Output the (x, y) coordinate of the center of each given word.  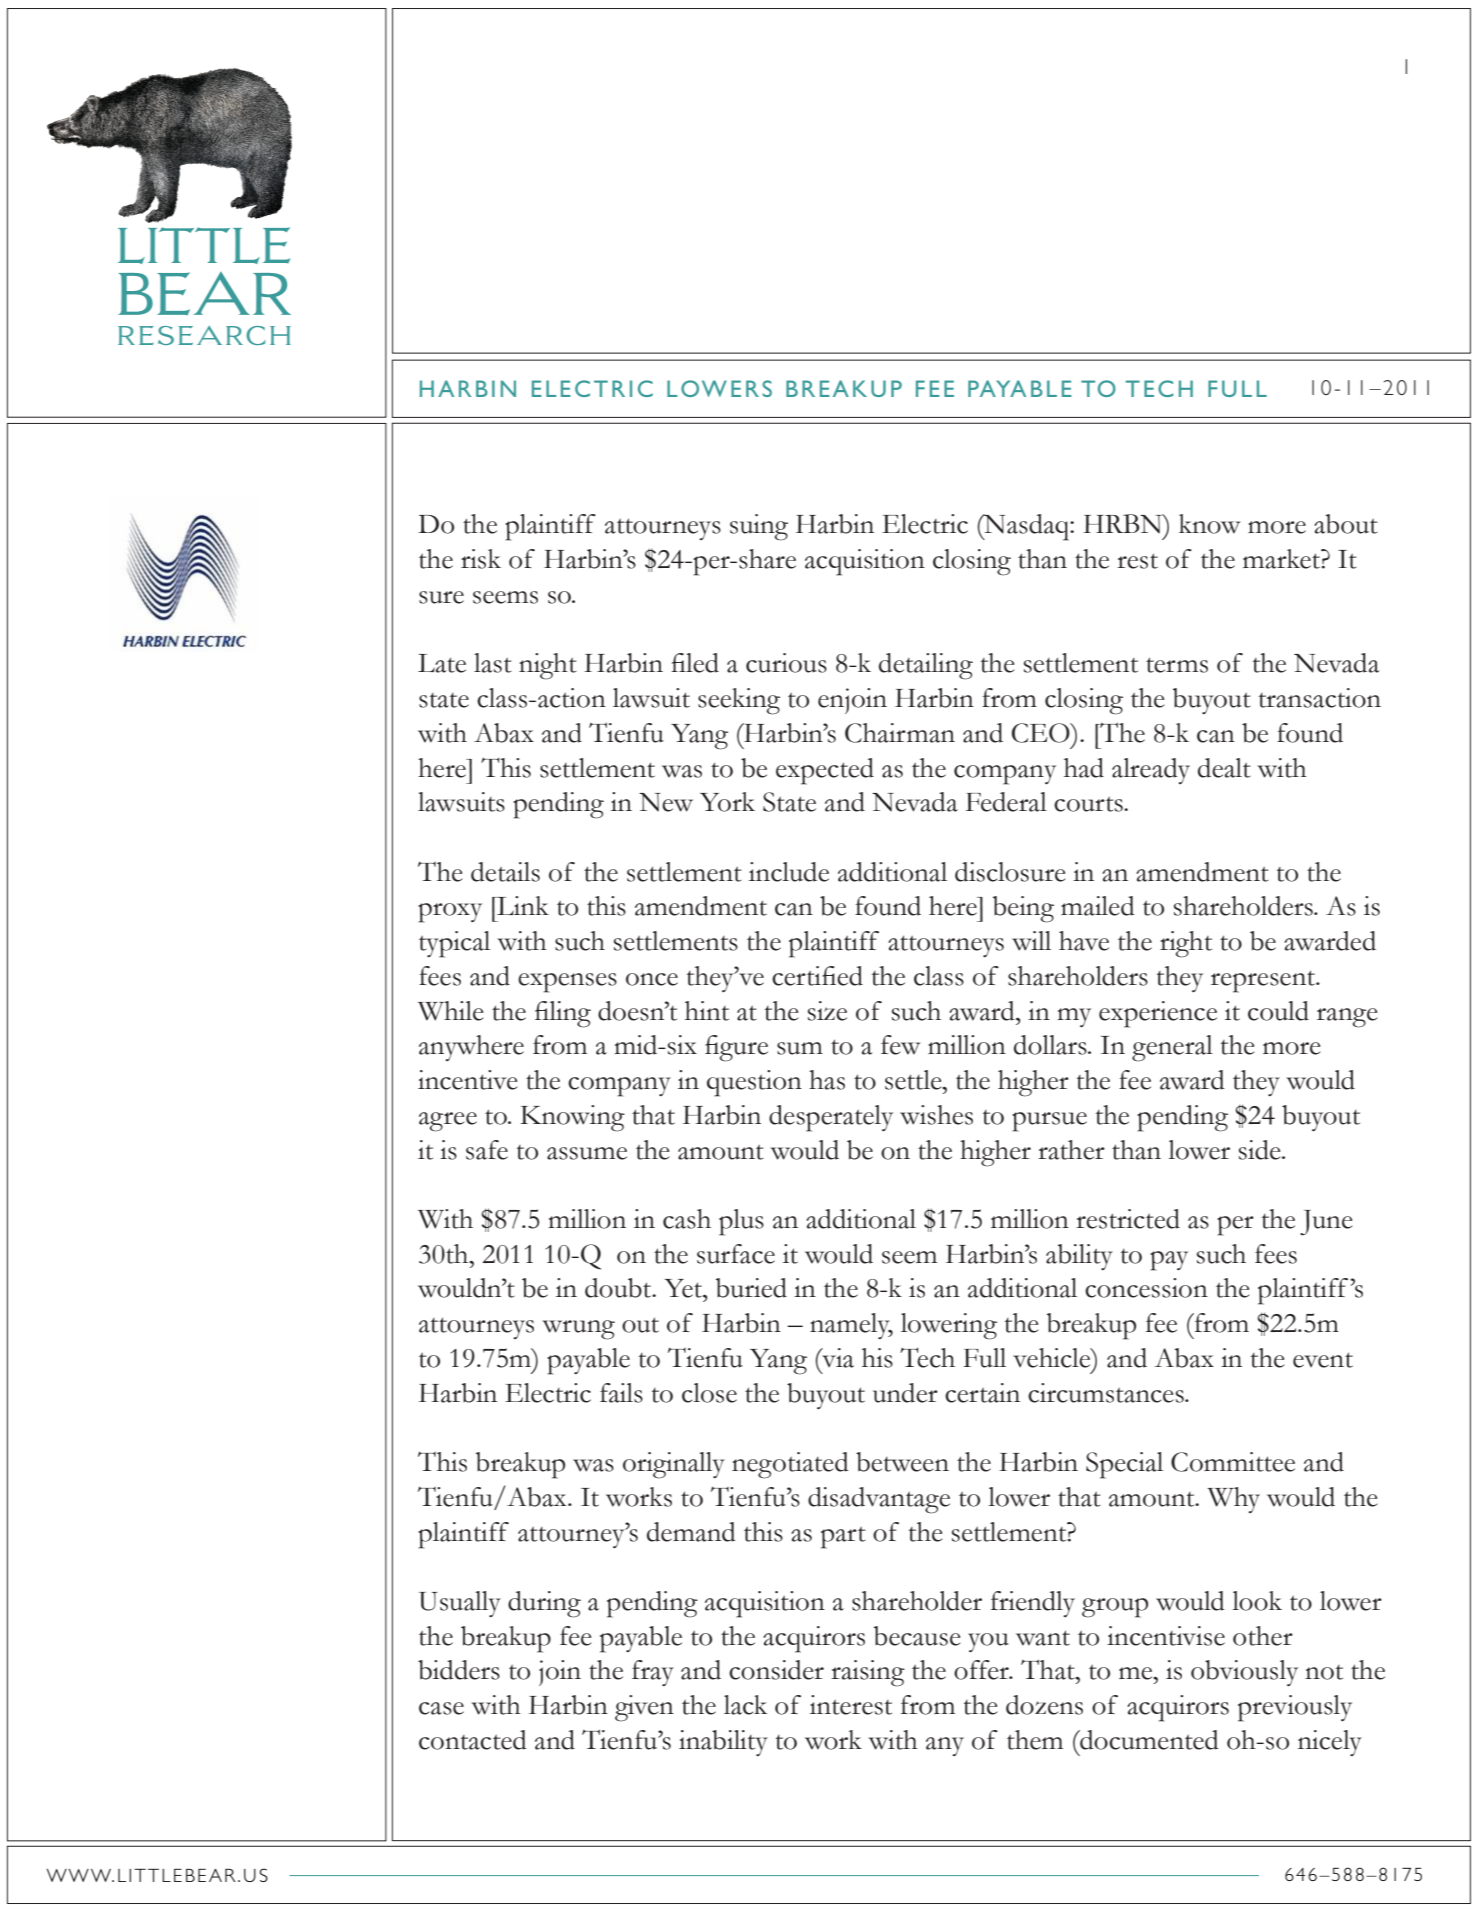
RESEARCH (204, 335)
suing (759, 527)
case (441, 1708)
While (450, 1011)
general (1172, 1048)
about (1346, 524)
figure (736, 1048)
